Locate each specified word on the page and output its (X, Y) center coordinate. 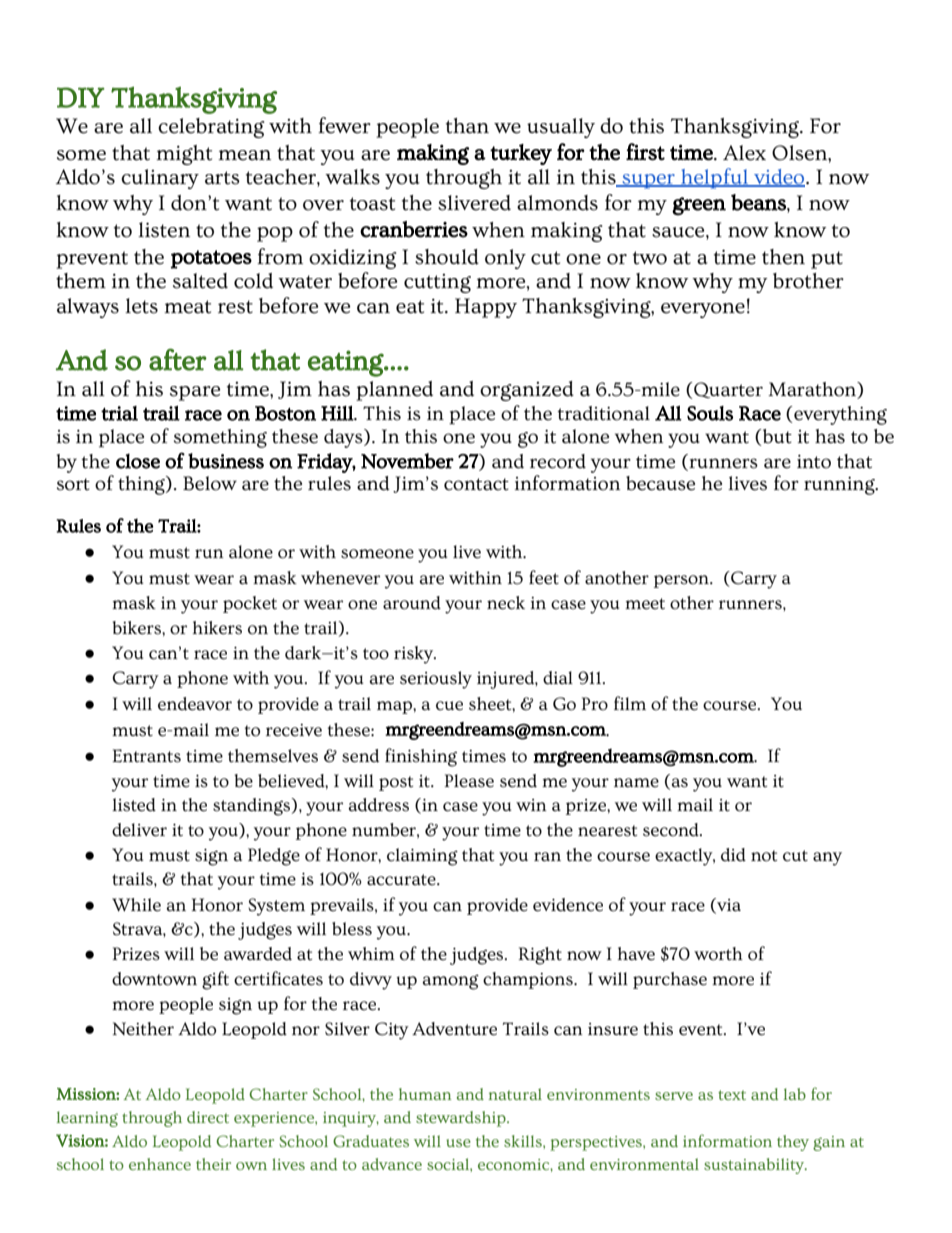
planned (394, 391)
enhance (160, 1164)
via (728, 905)
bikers (138, 628)
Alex (744, 153)
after (178, 359)
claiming (422, 857)
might (184, 155)
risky (415, 655)
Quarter (727, 390)
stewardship (462, 1119)
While (136, 905)
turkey (521, 154)
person (682, 581)
